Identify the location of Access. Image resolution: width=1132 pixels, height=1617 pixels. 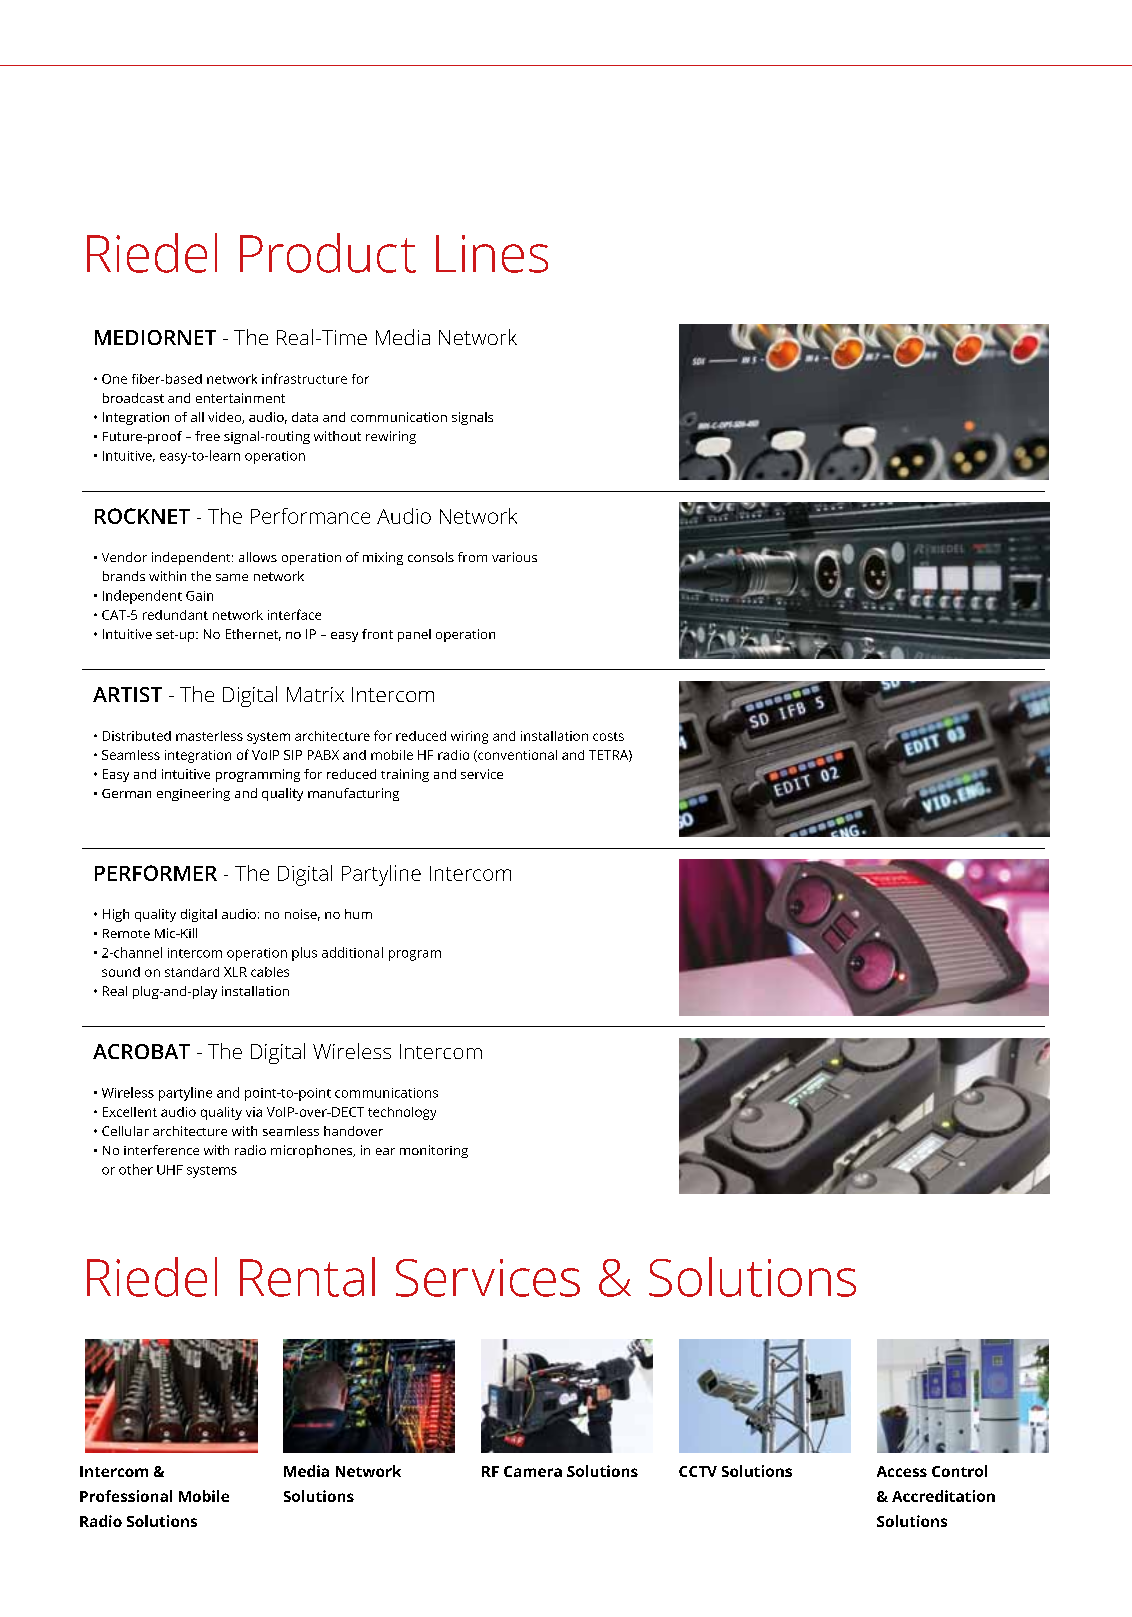
(902, 1471).
